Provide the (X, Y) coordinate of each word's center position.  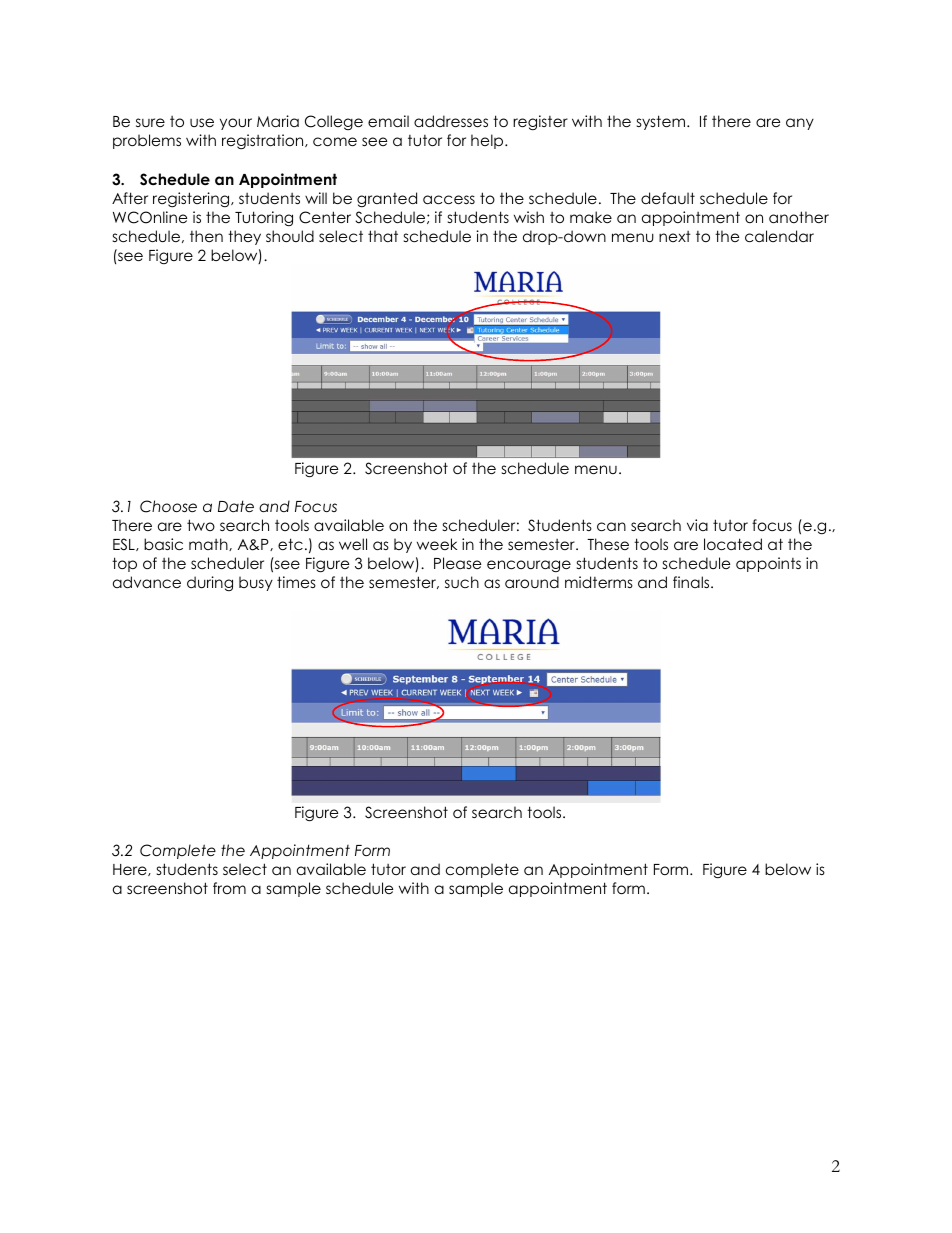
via (697, 525)
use (202, 122)
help (488, 141)
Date (236, 506)
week (437, 544)
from (229, 888)
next (675, 236)
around (532, 582)
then (206, 236)
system (662, 122)
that (383, 236)
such (462, 582)
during (210, 583)
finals (692, 582)
